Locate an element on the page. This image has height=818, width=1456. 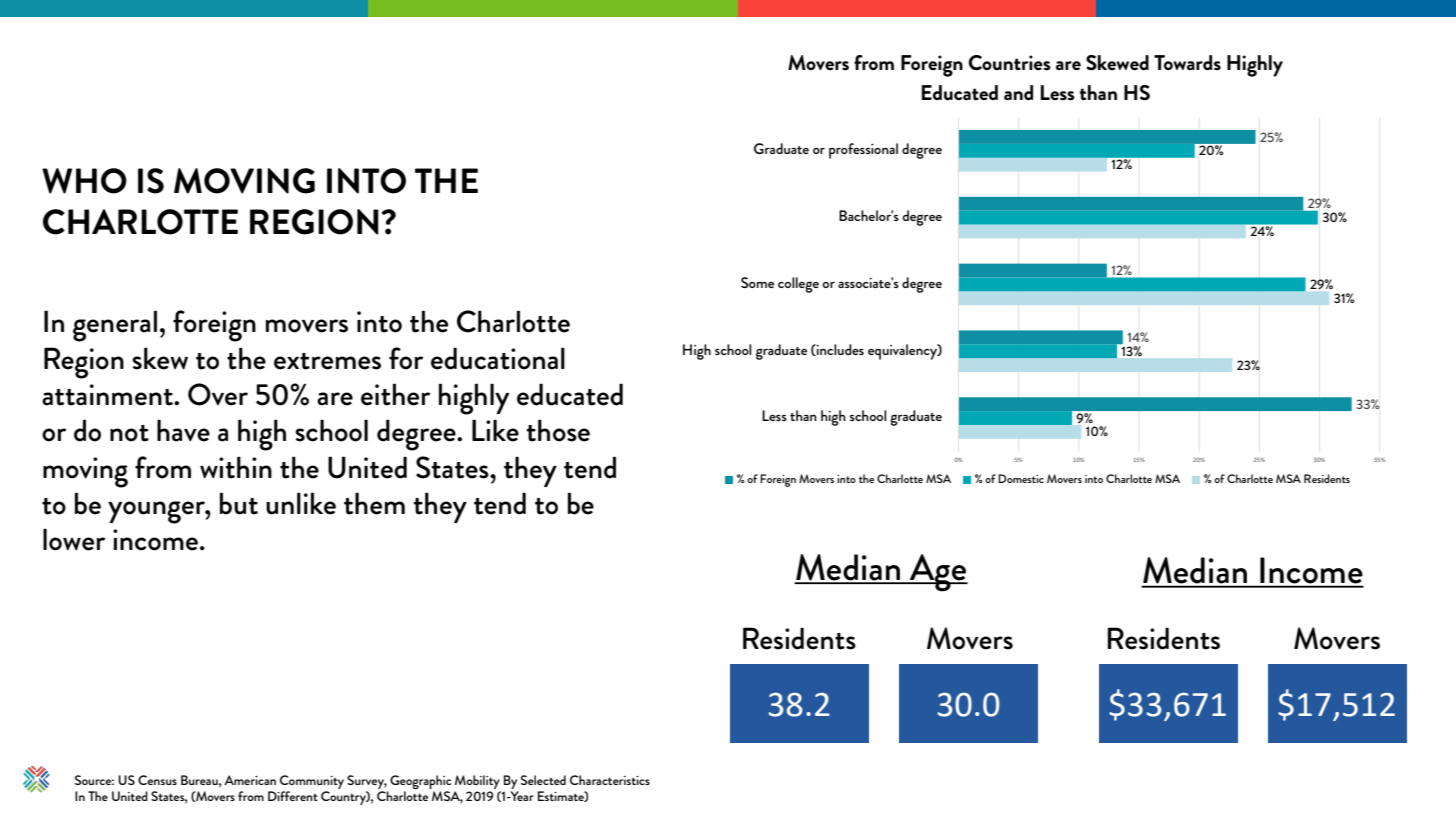
Characteristics is located at coordinates (610, 780).
